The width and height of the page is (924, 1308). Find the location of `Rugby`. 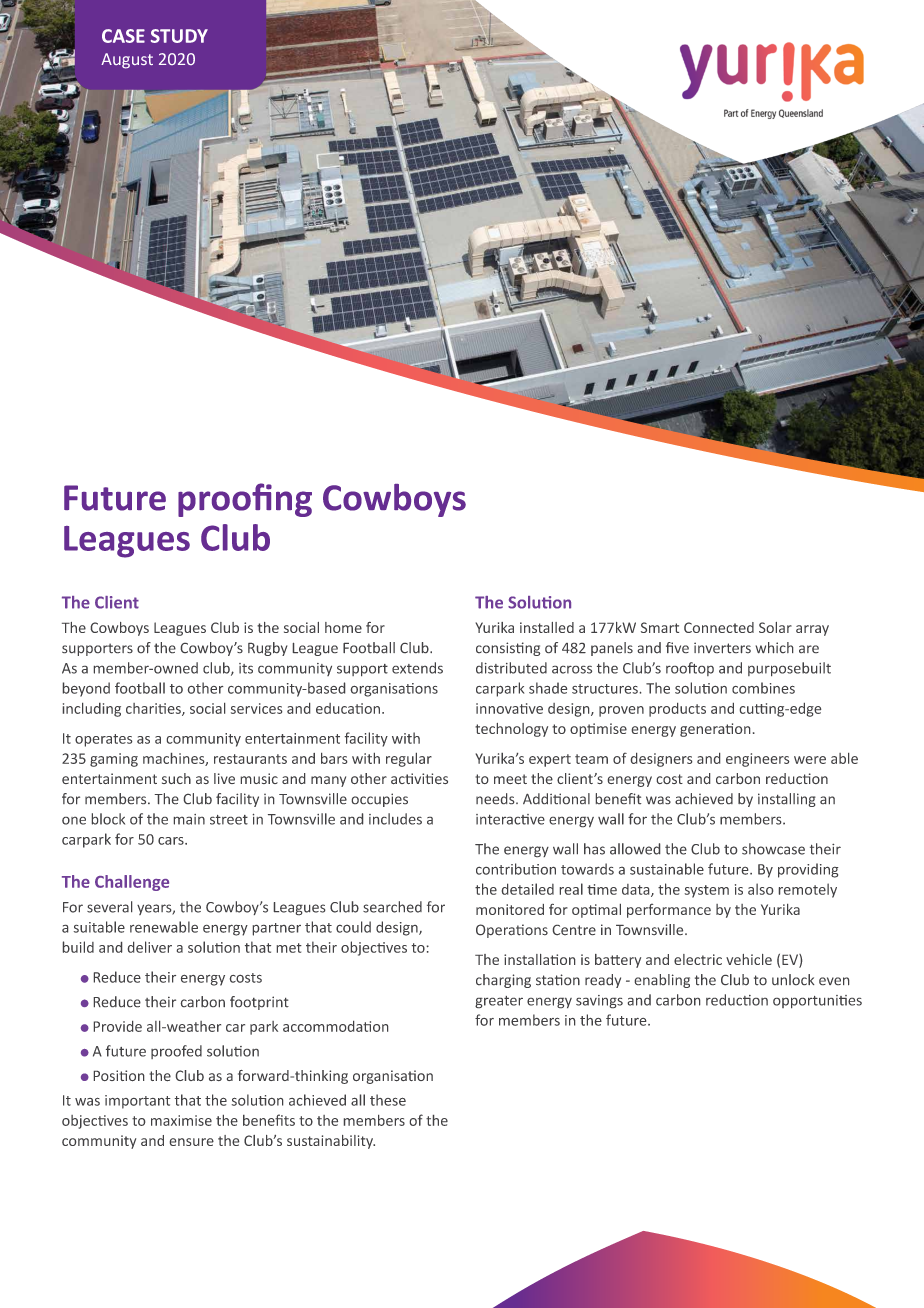

Rugby is located at coordinates (267, 649).
